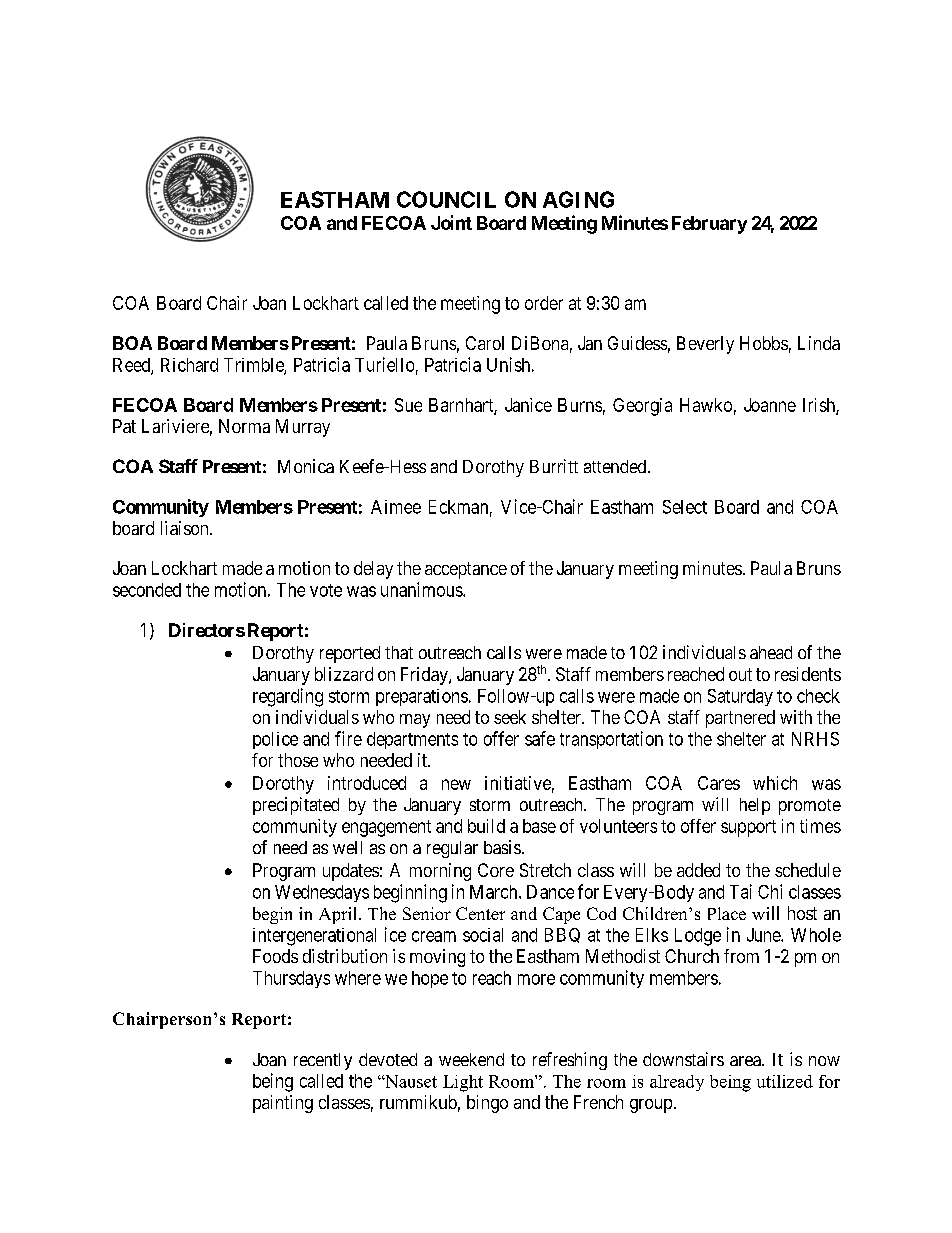 Image resolution: width=952 pixels, height=1233 pixels. Describe the element at coordinates (642, 407) in the screenshot. I see `Georgia` at that location.
